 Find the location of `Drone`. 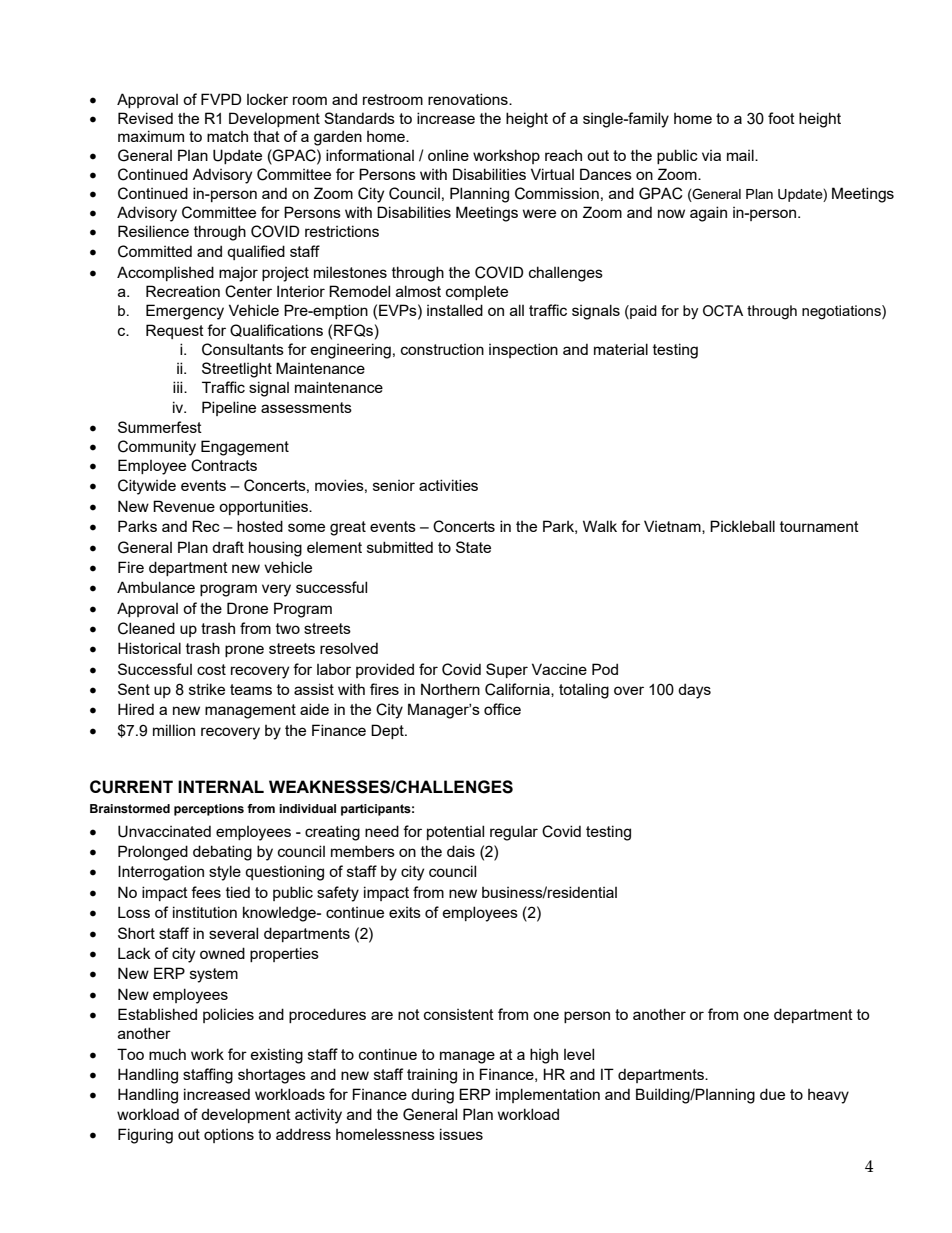

Drone is located at coordinates (247, 608).
